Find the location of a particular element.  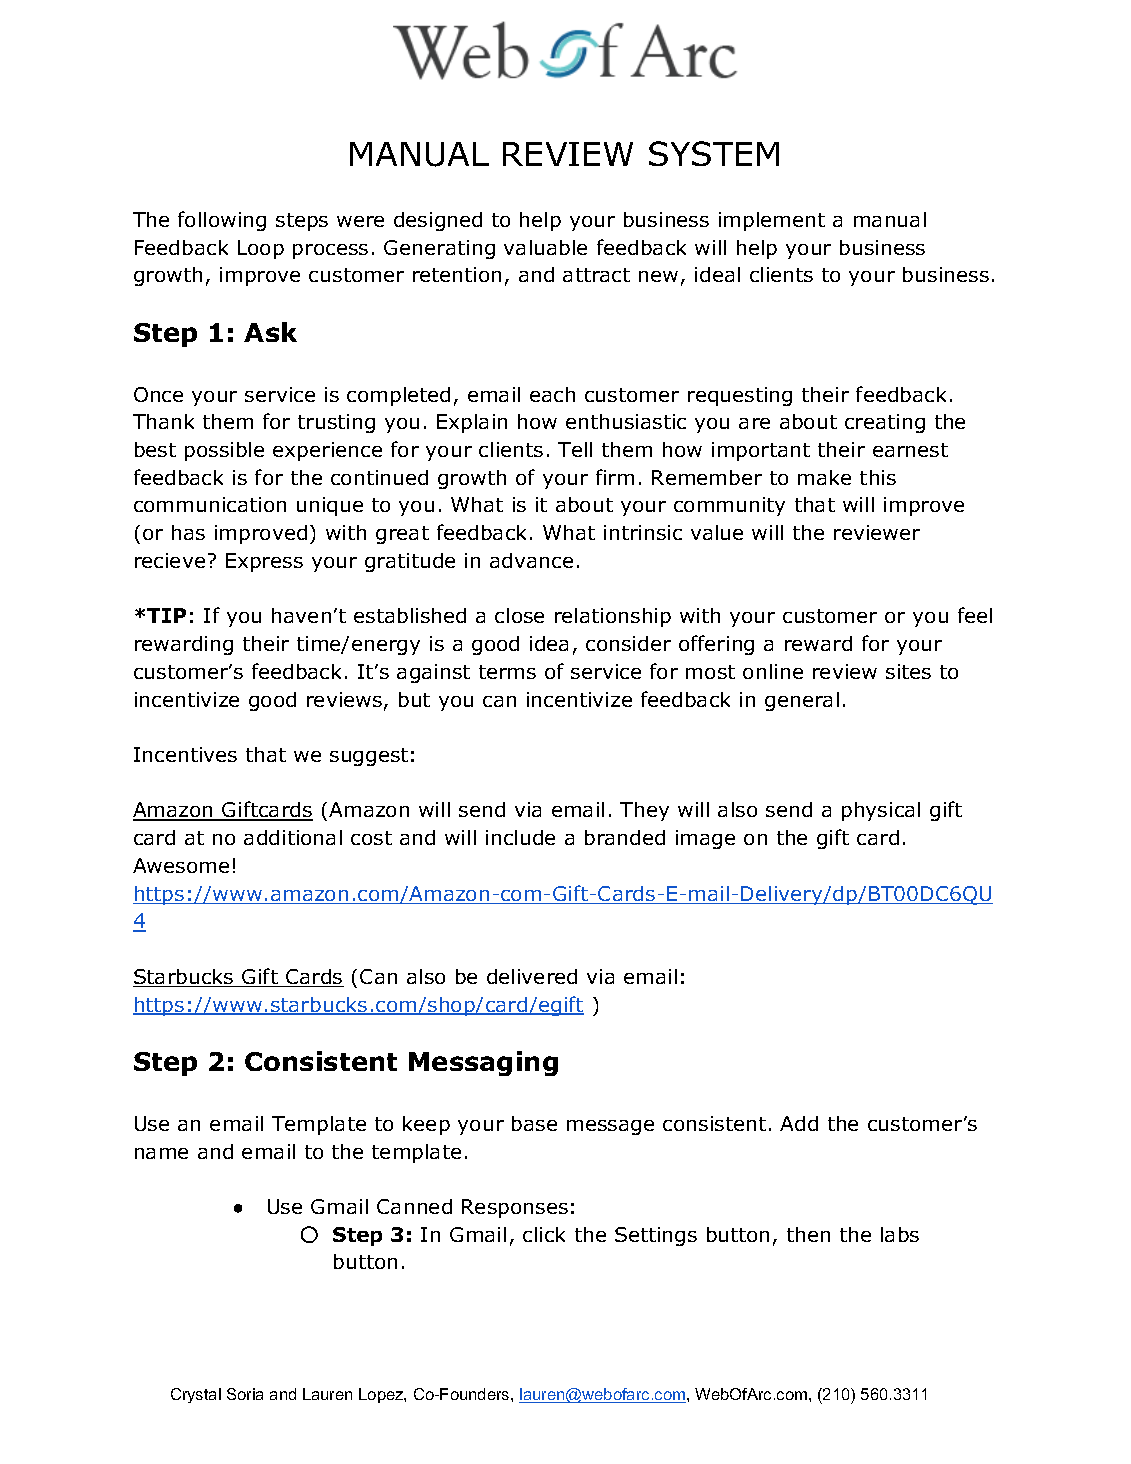

valuable is located at coordinates (545, 247).
